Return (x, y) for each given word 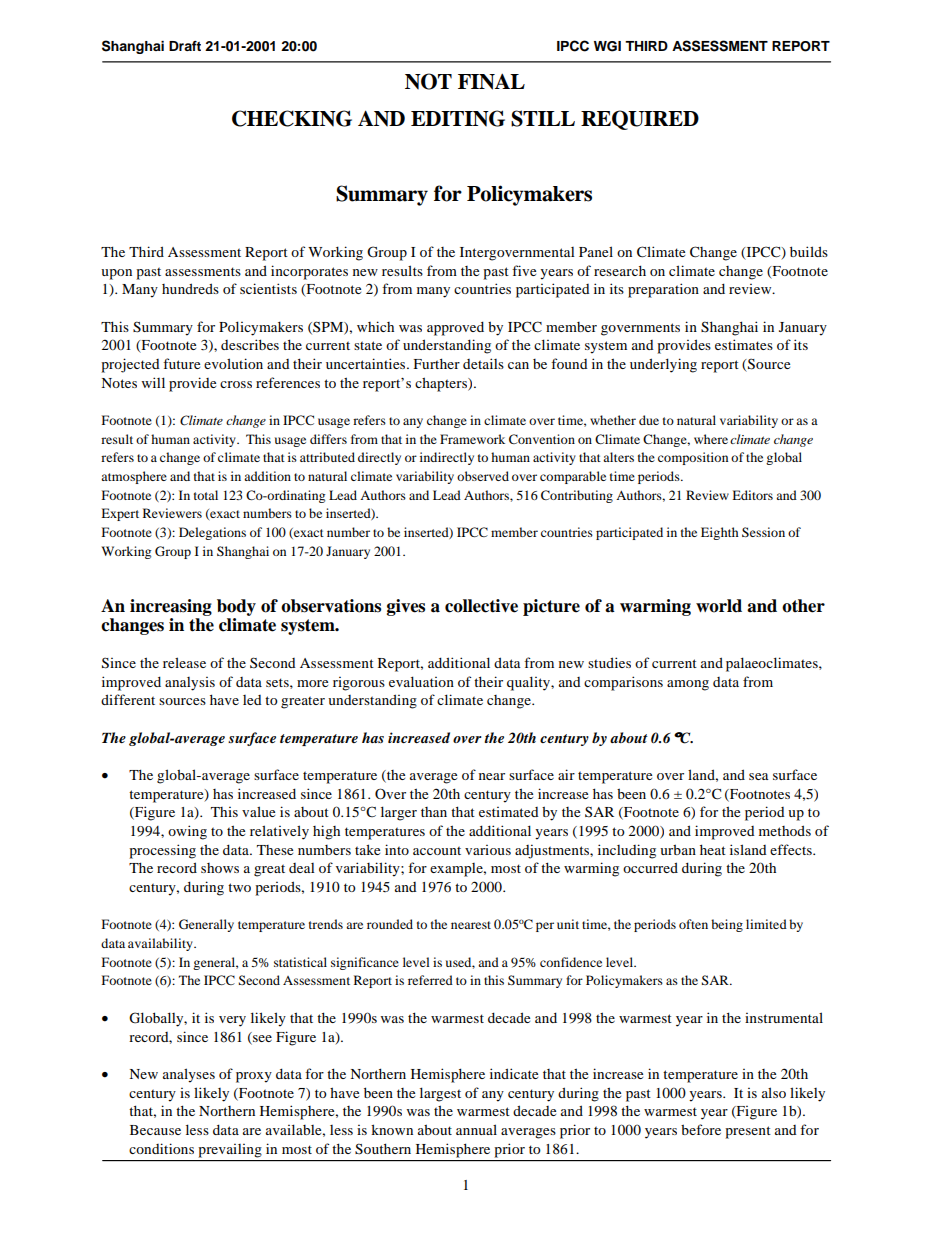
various (488, 850)
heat (713, 849)
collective (481, 606)
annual (476, 1129)
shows (220, 868)
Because (155, 1130)
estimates (744, 344)
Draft (185, 46)
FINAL (491, 81)
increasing (171, 607)
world (719, 606)
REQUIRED (640, 120)
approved (455, 328)
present (748, 1132)
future (181, 363)
